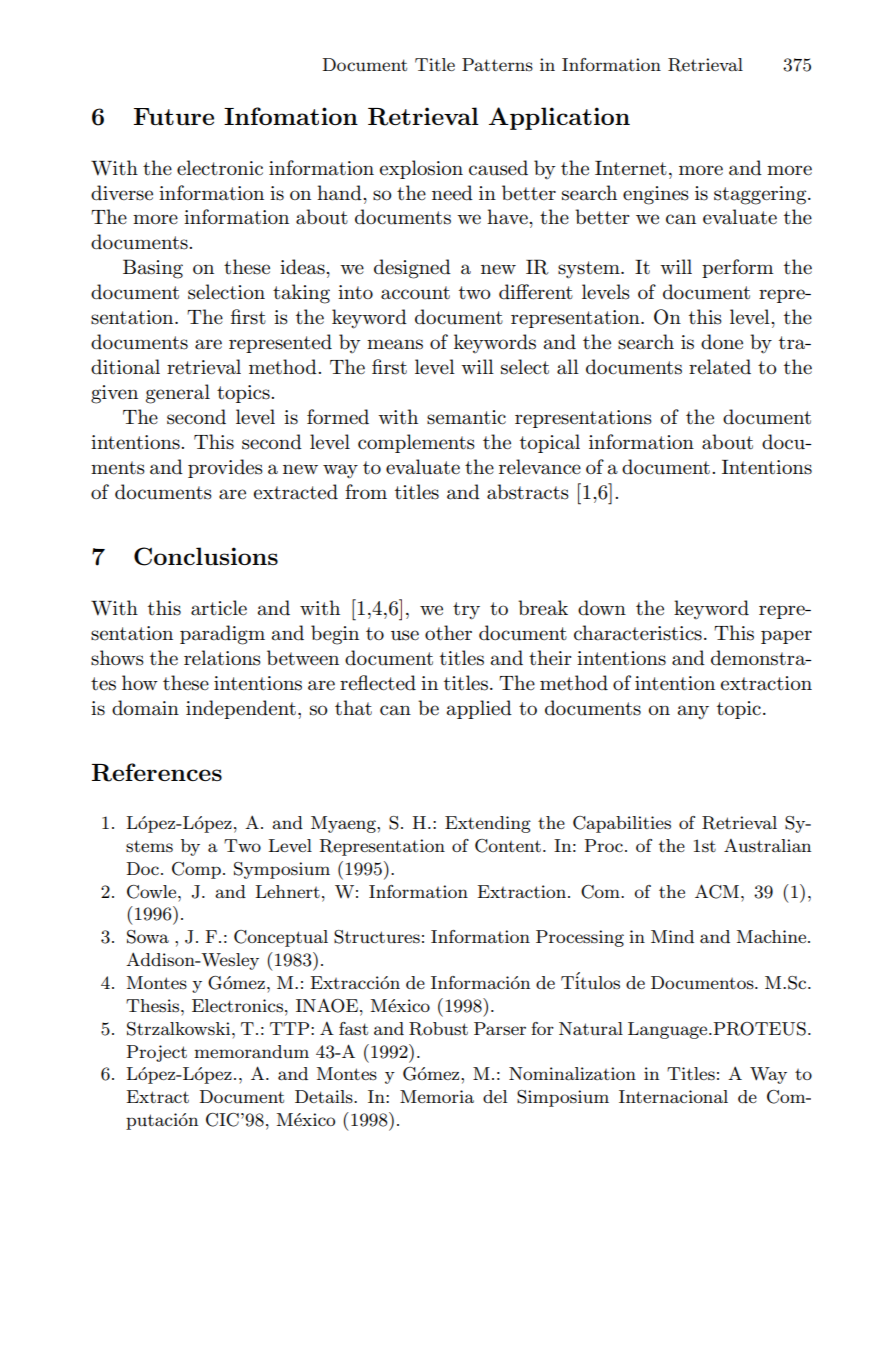 The image size is (896, 1356). What do you see at coordinates (497, 65) in the page?
I see `Patterns` at bounding box center [497, 65].
